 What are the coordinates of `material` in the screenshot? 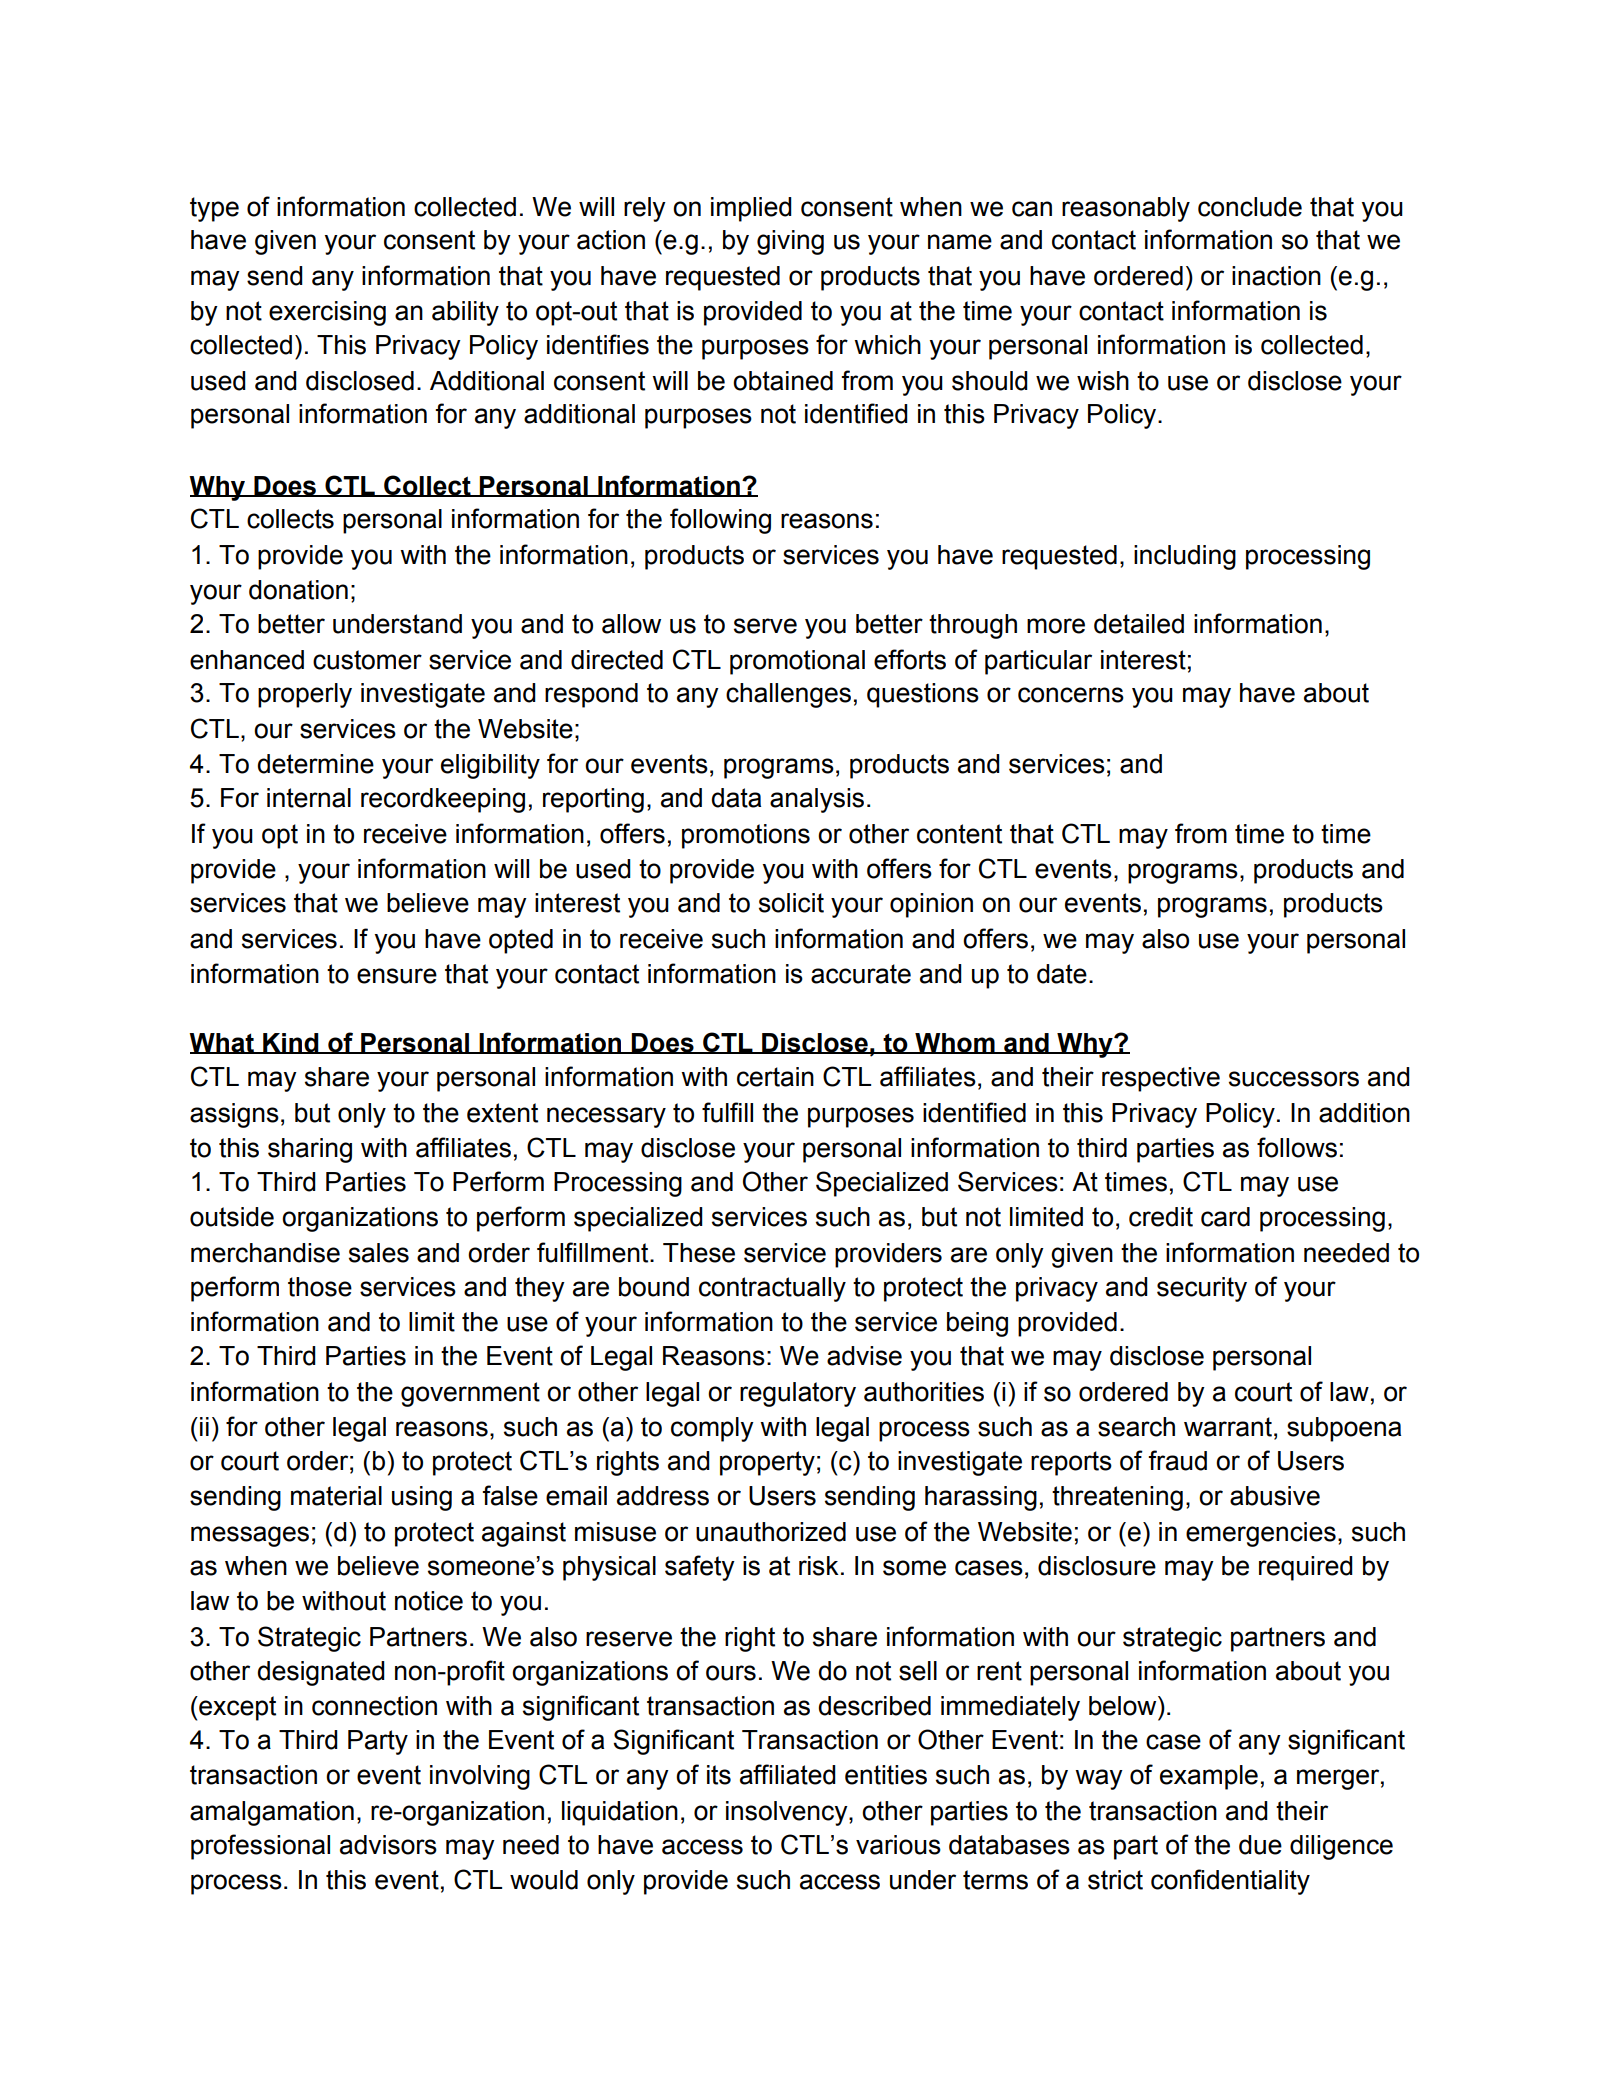 It's located at (336, 1496).
